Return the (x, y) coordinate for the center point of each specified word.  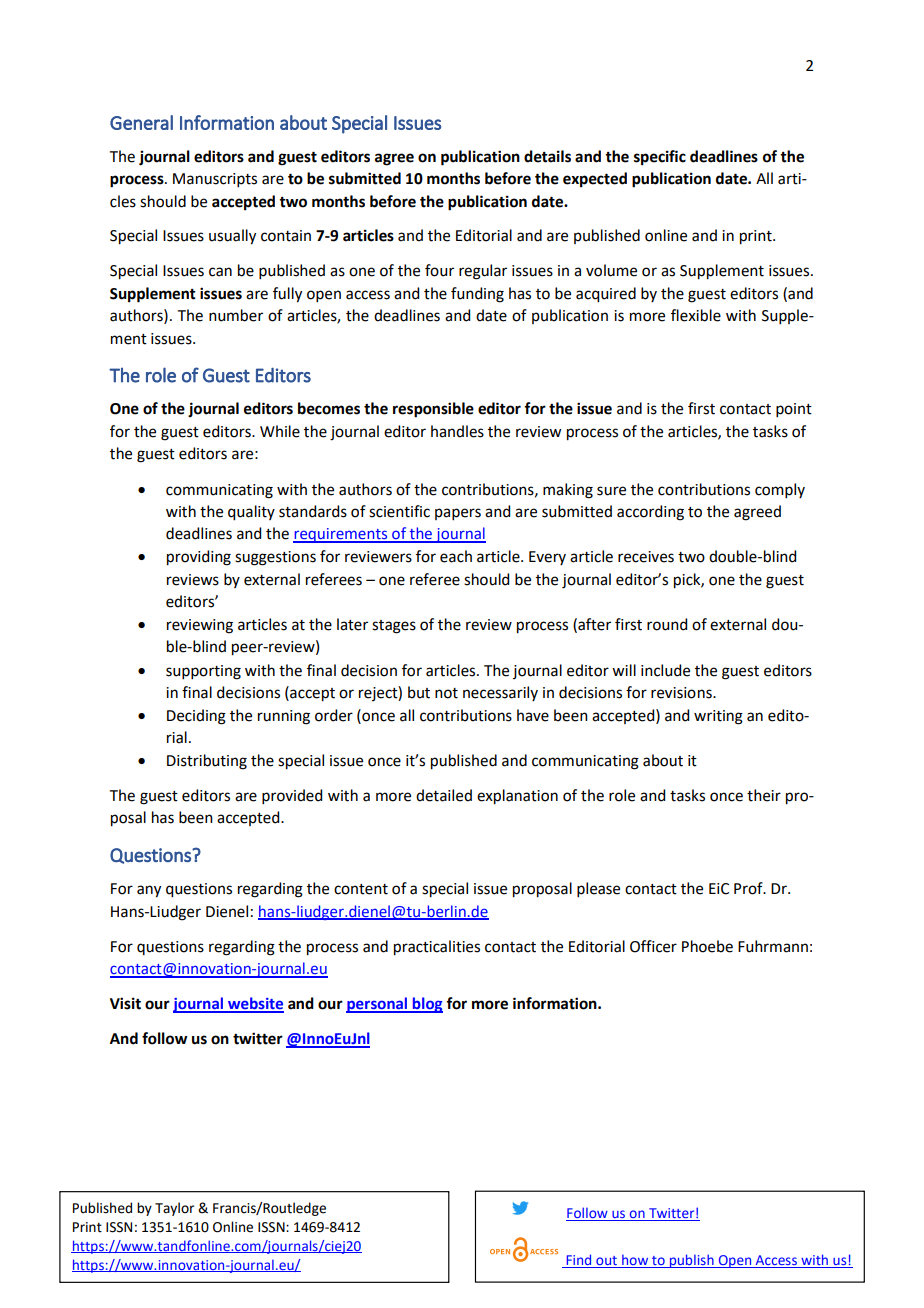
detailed (444, 795)
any (149, 891)
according (650, 513)
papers (458, 514)
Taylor (174, 1209)
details (547, 156)
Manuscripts (215, 180)
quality (251, 513)
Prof (749, 888)
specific (660, 158)
